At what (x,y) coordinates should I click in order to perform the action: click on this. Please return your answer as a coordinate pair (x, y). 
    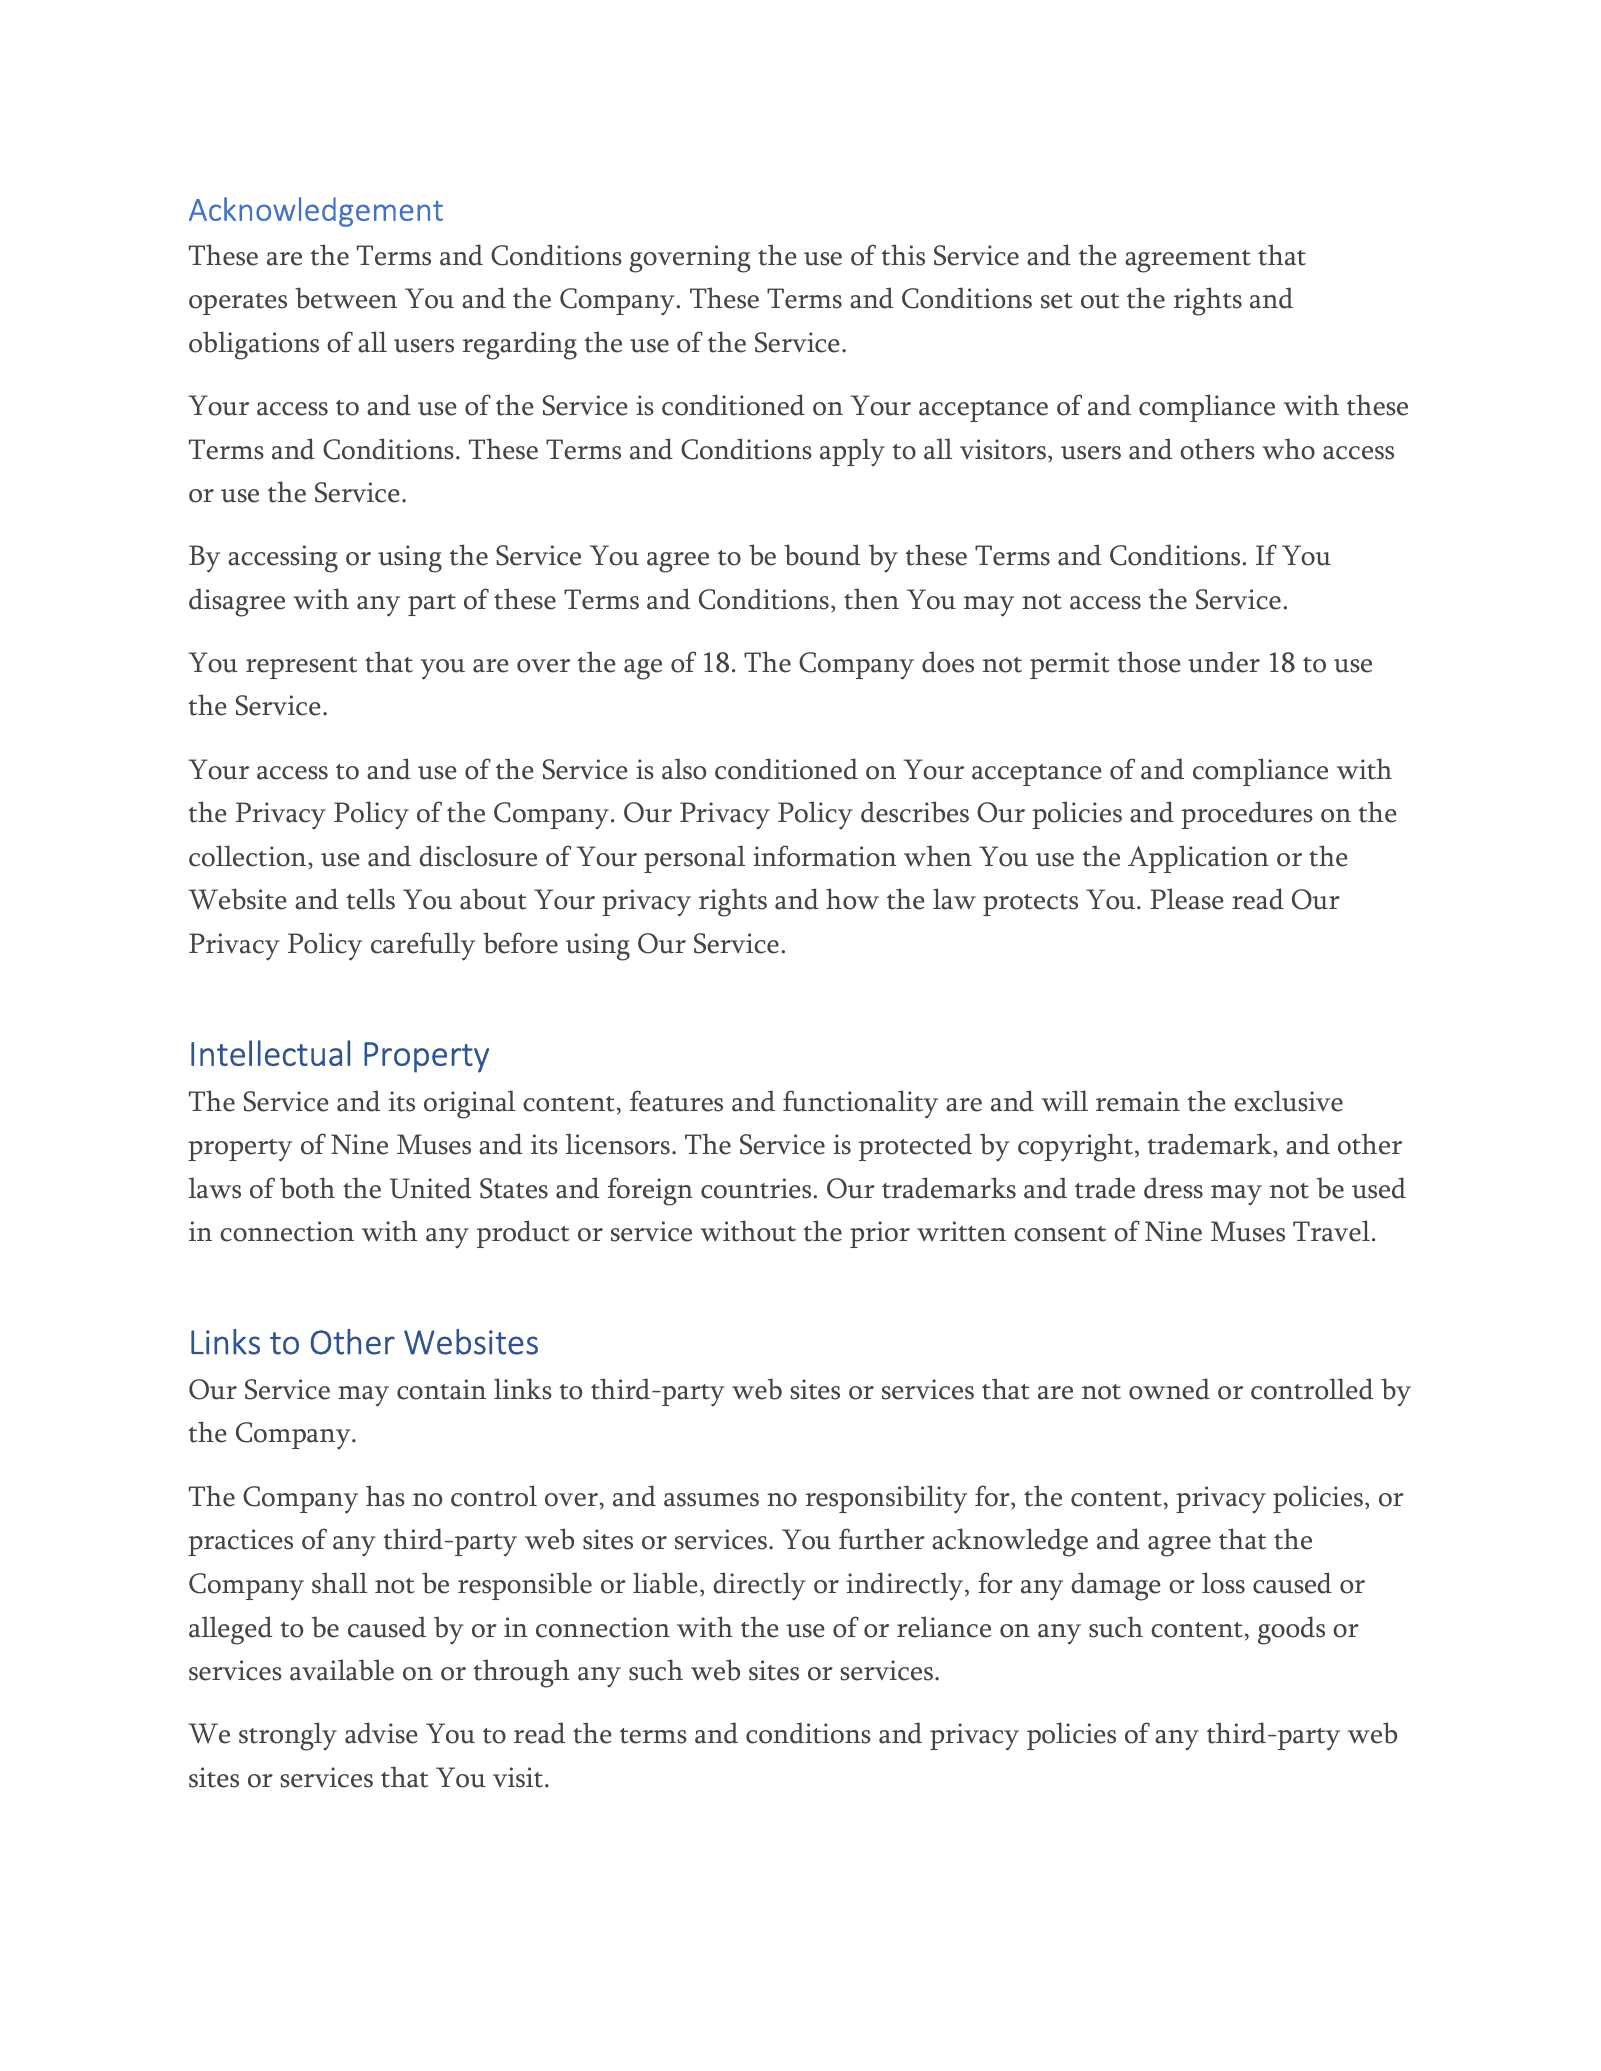
    Looking at the image, I should click on (903, 255).
